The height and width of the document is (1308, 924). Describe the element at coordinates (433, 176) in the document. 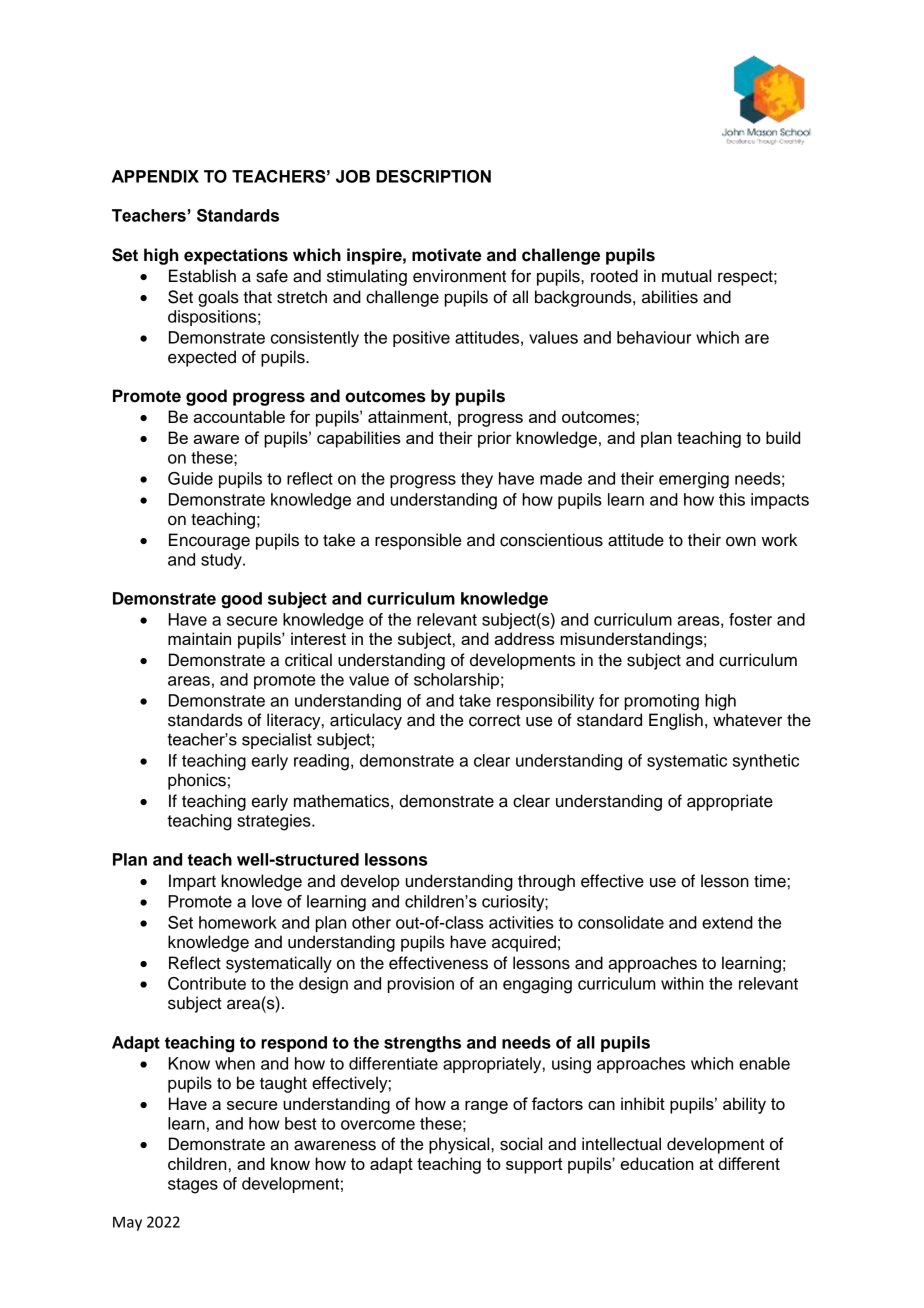

I see `DESCRIPTION` at that location.
